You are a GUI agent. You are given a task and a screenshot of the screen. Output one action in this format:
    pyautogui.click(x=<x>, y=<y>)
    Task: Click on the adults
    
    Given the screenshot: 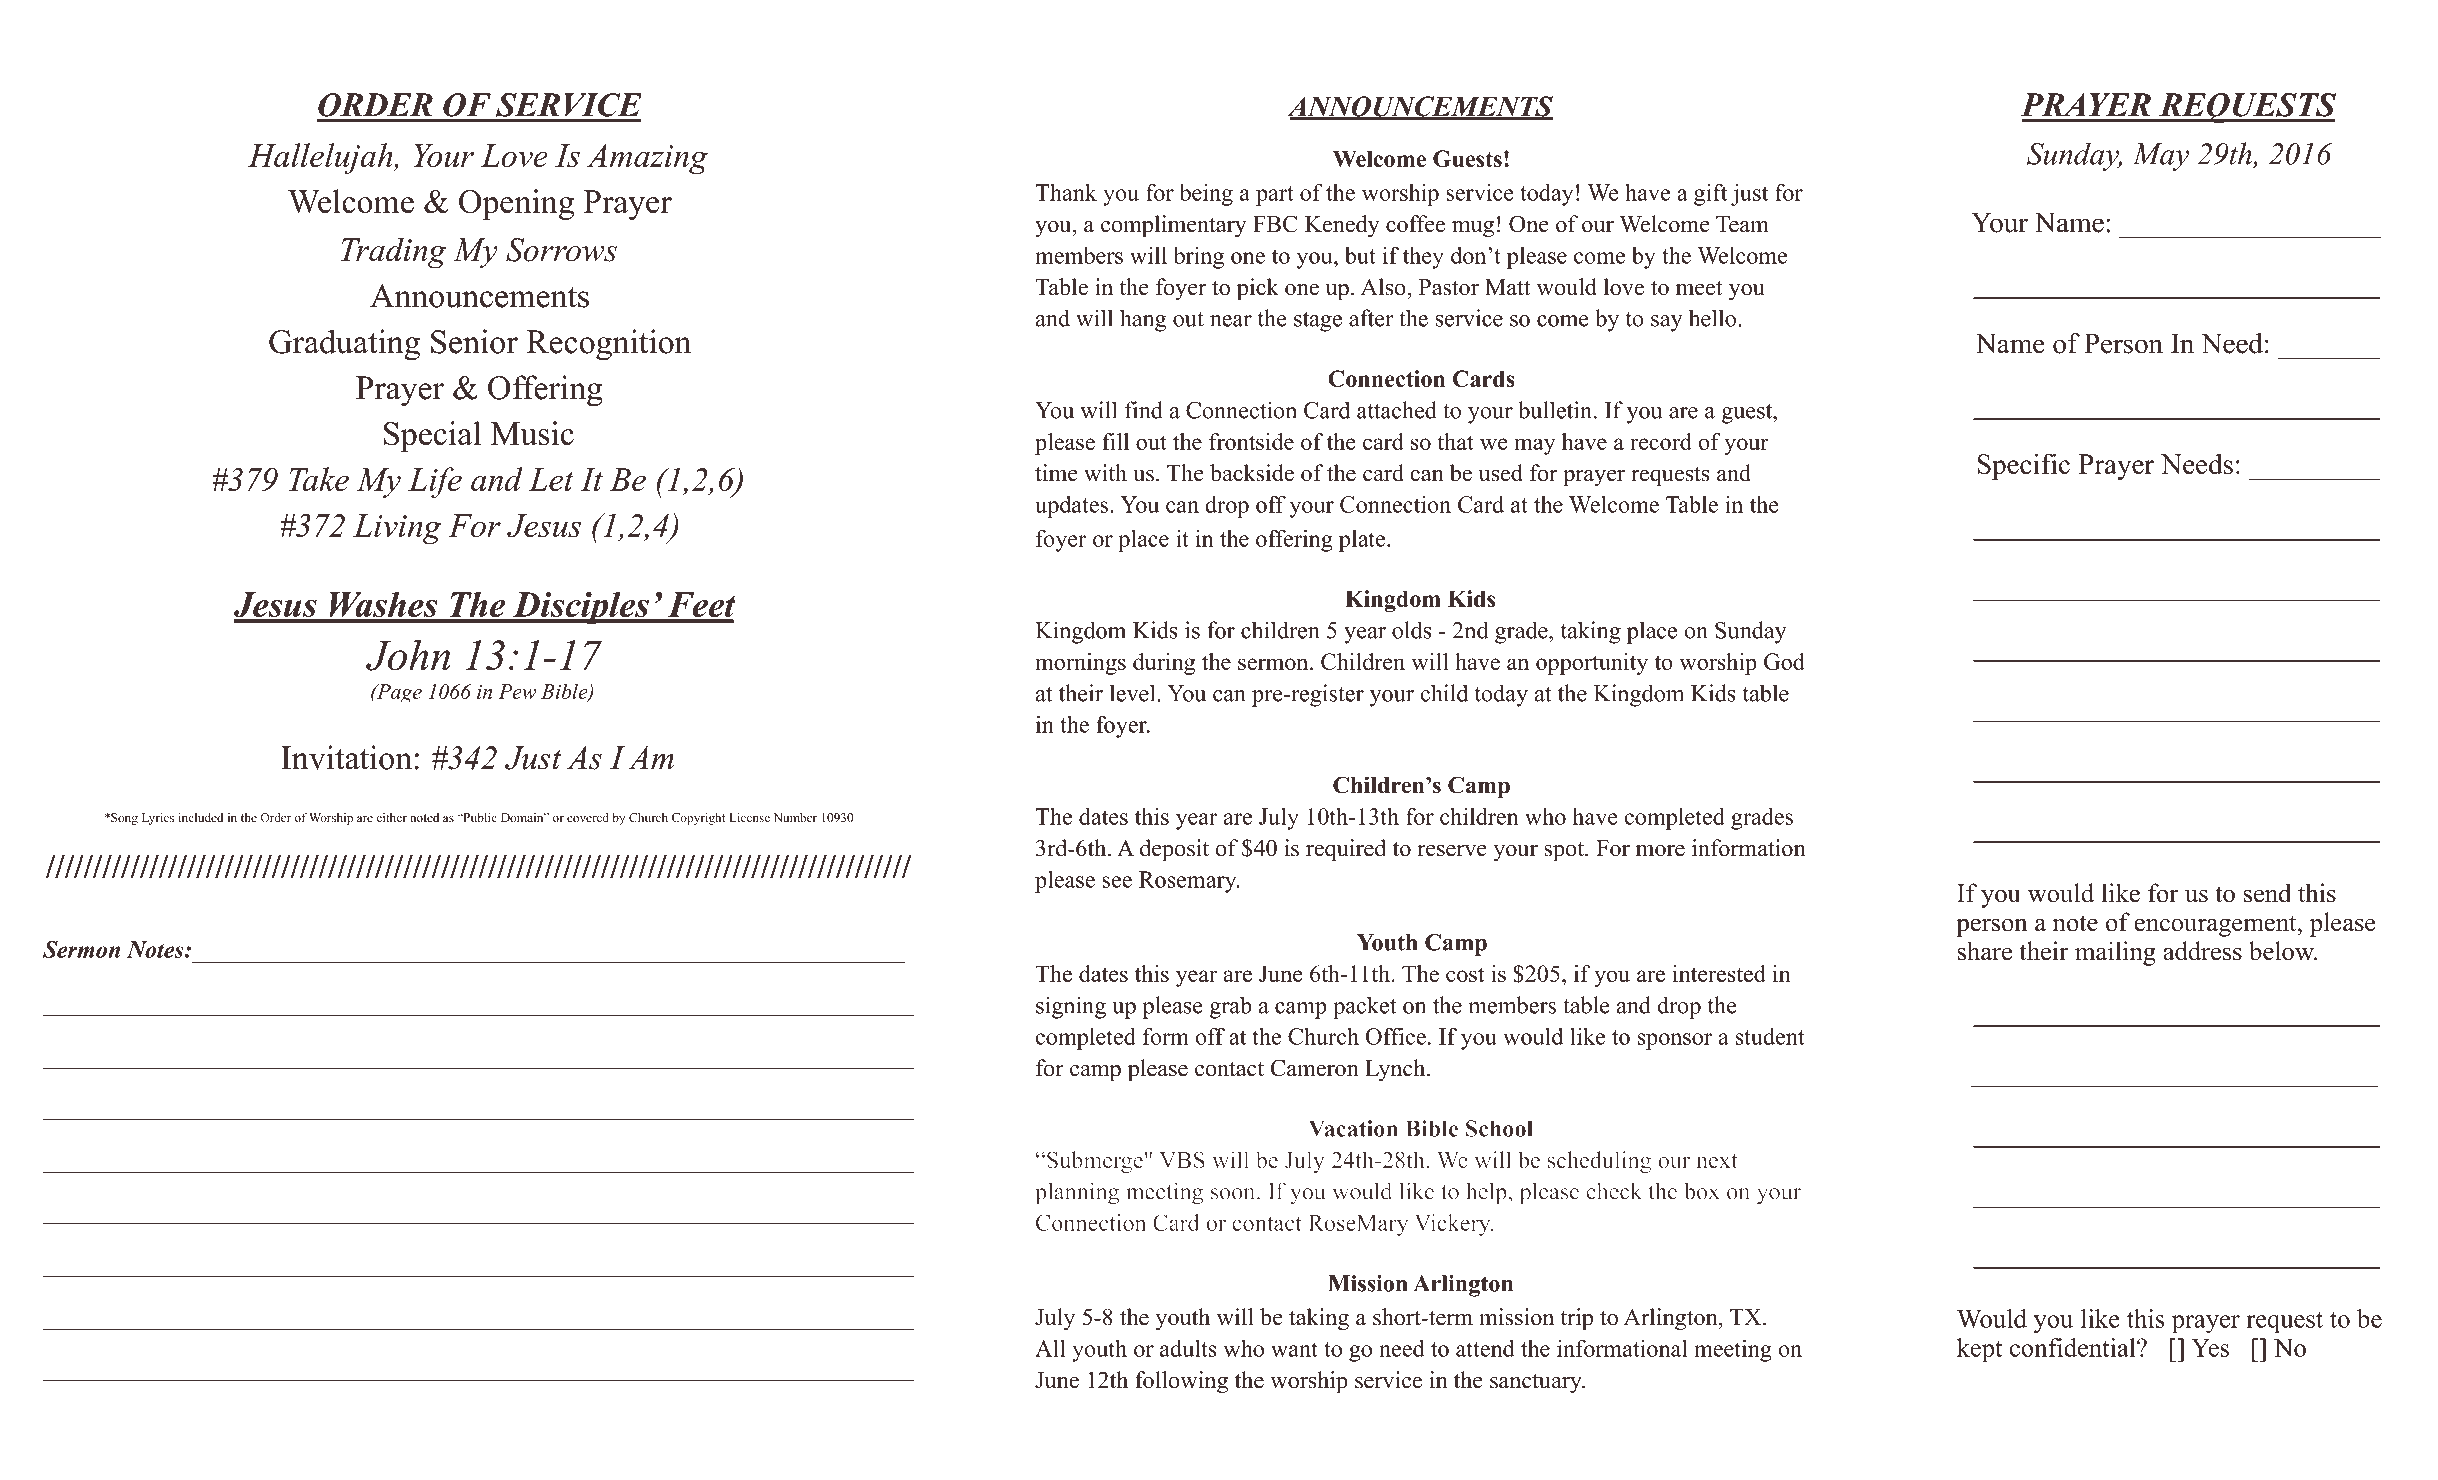 What is the action you would take?
    pyautogui.click(x=1188, y=1348)
